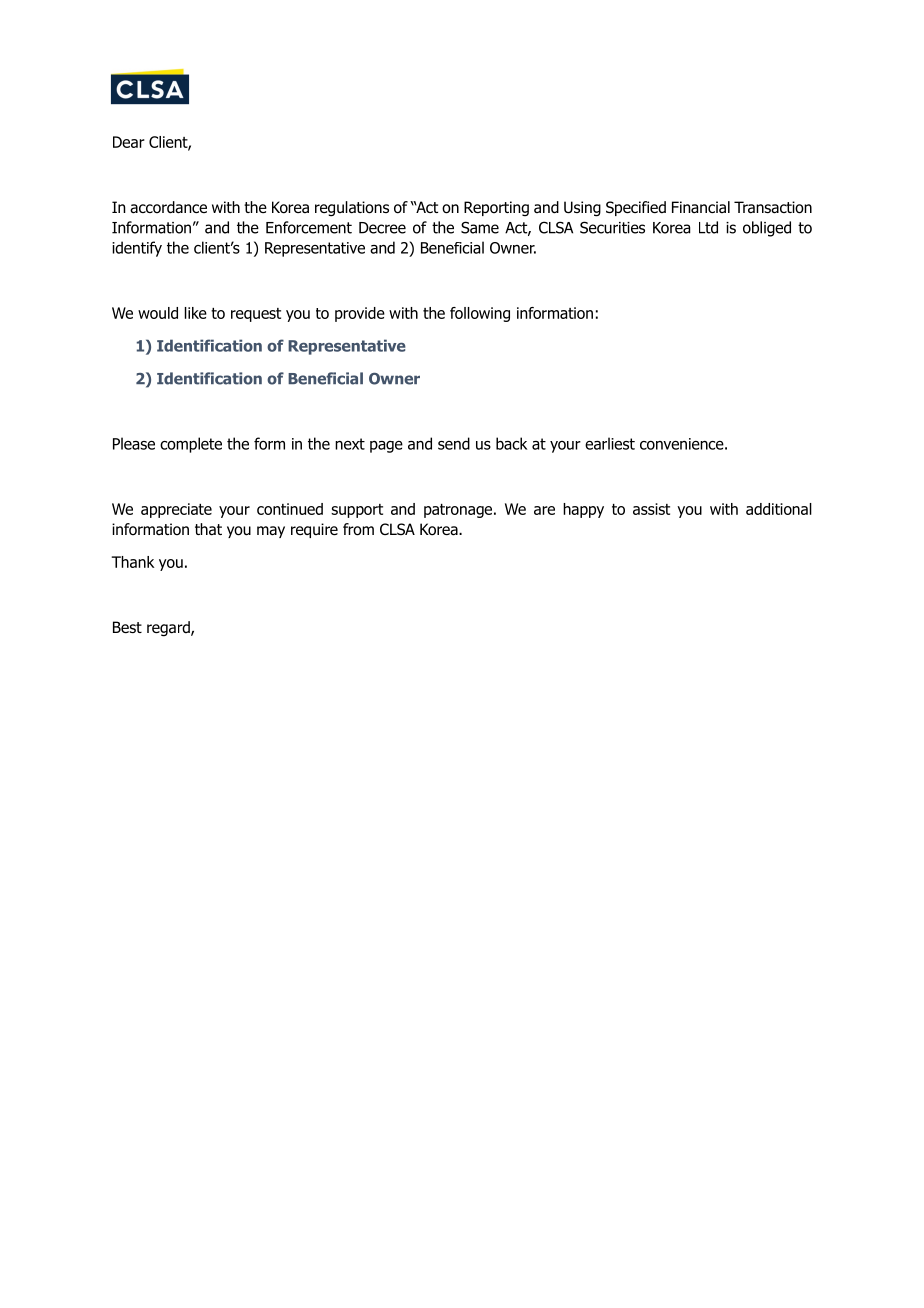 This image has width=924, height=1308. I want to click on Financial, so click(701, 207).
